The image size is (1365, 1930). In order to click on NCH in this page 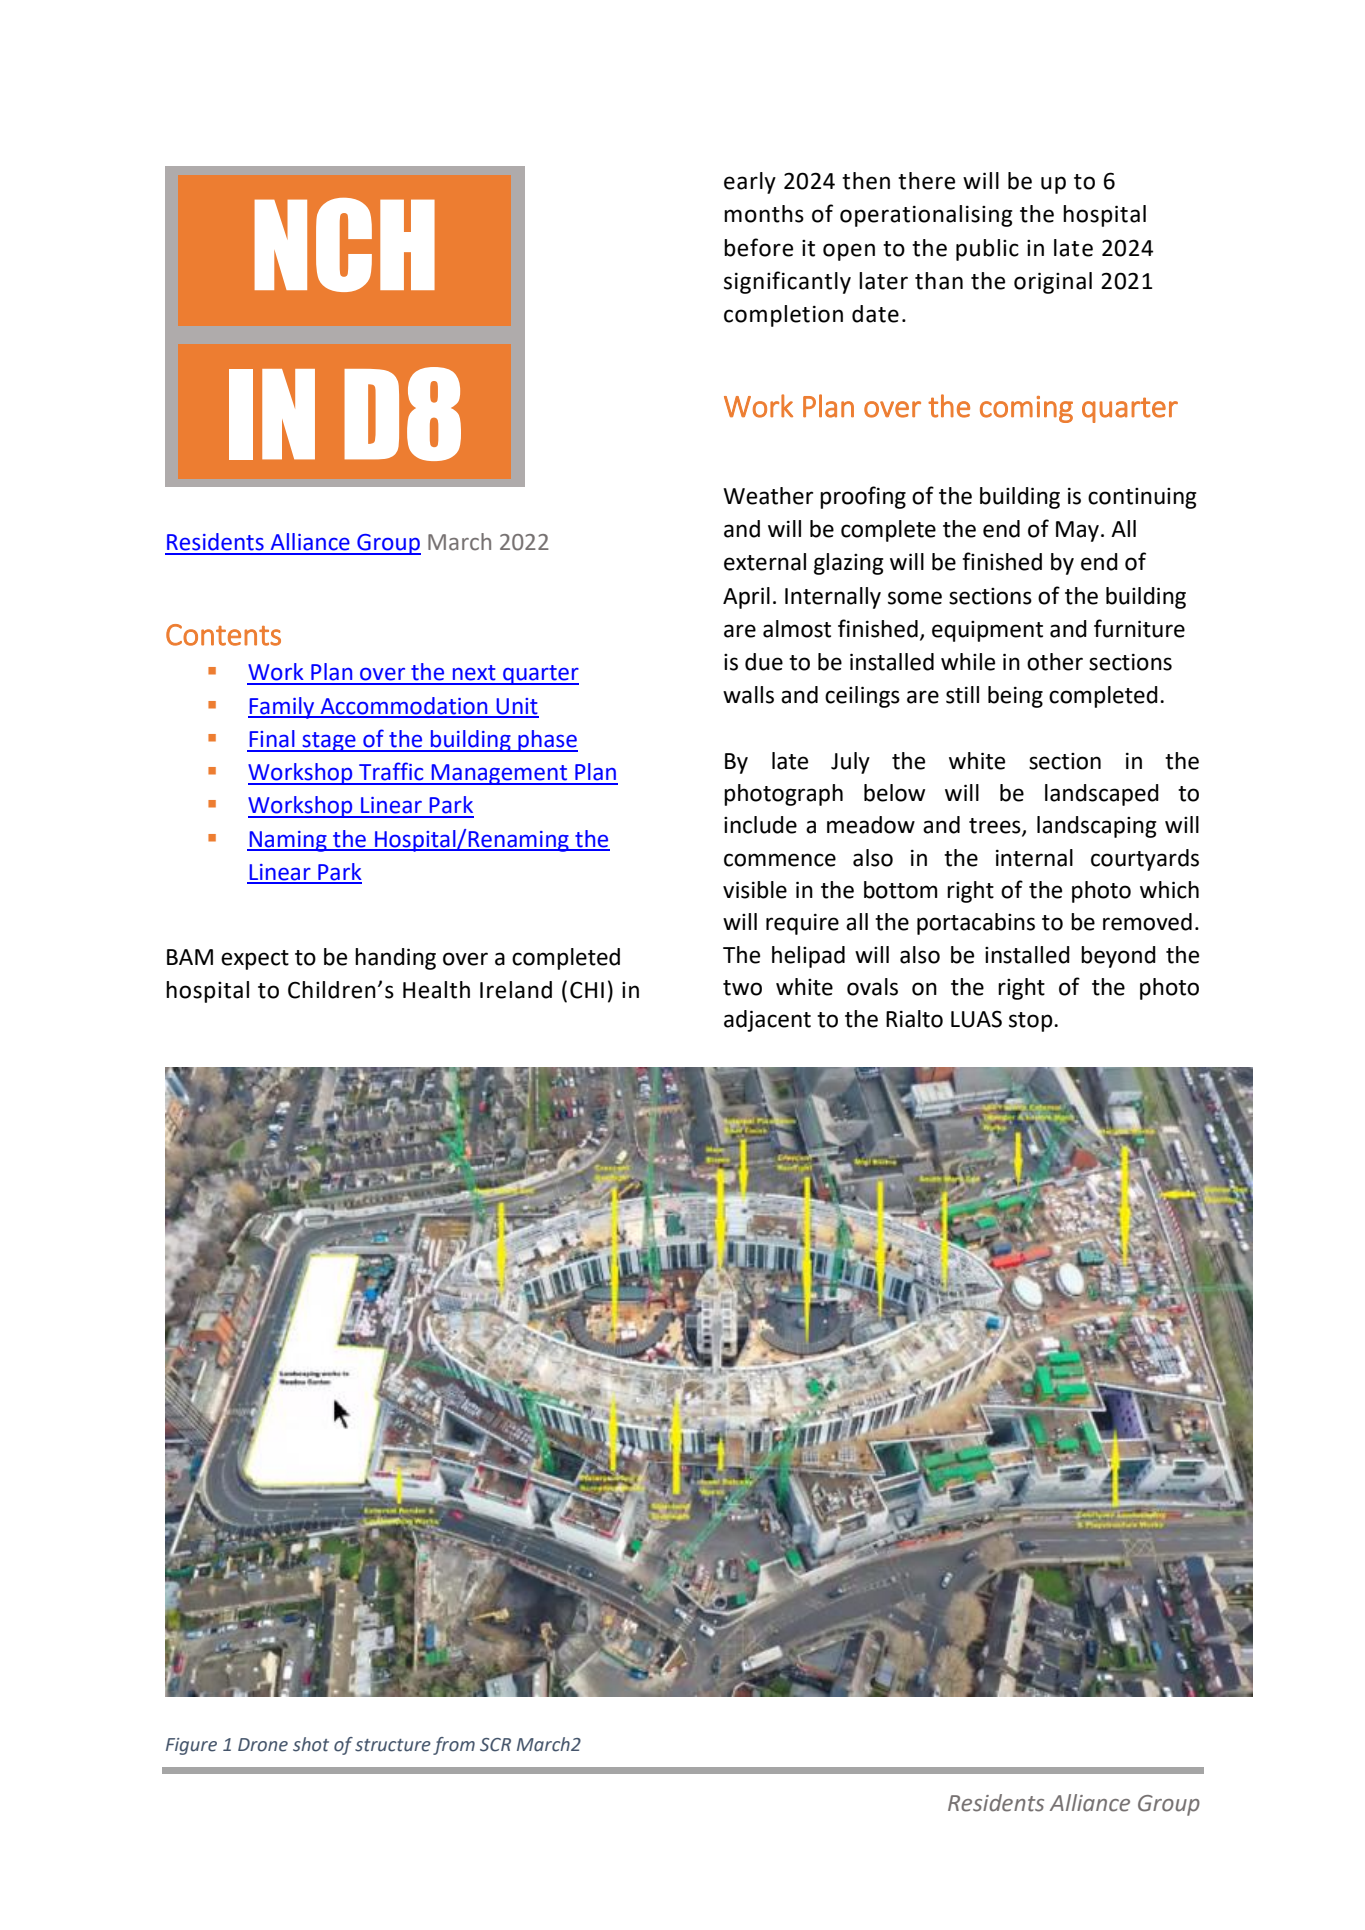, I will do `click(344, 245)`.
